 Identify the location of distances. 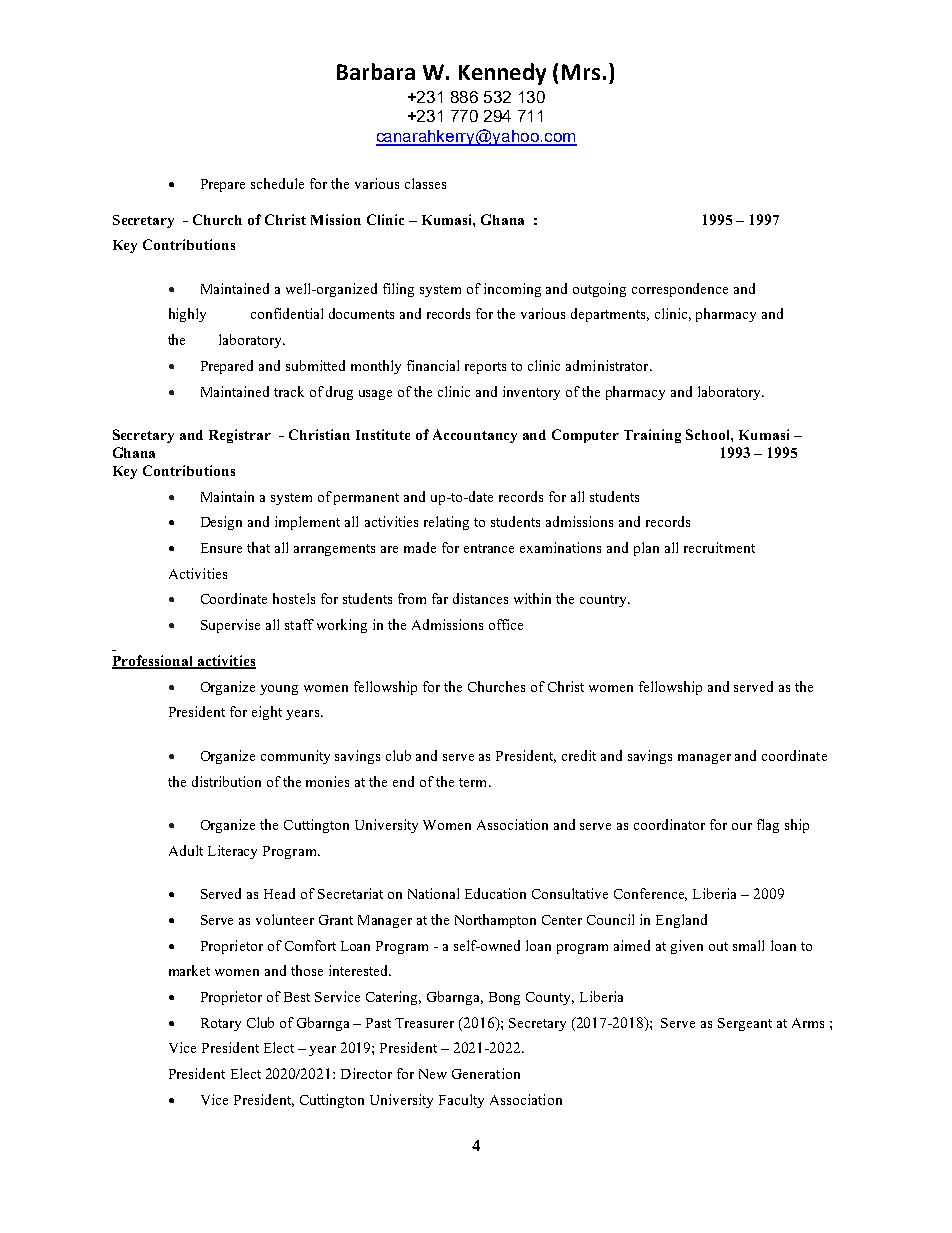
(480, 598).
